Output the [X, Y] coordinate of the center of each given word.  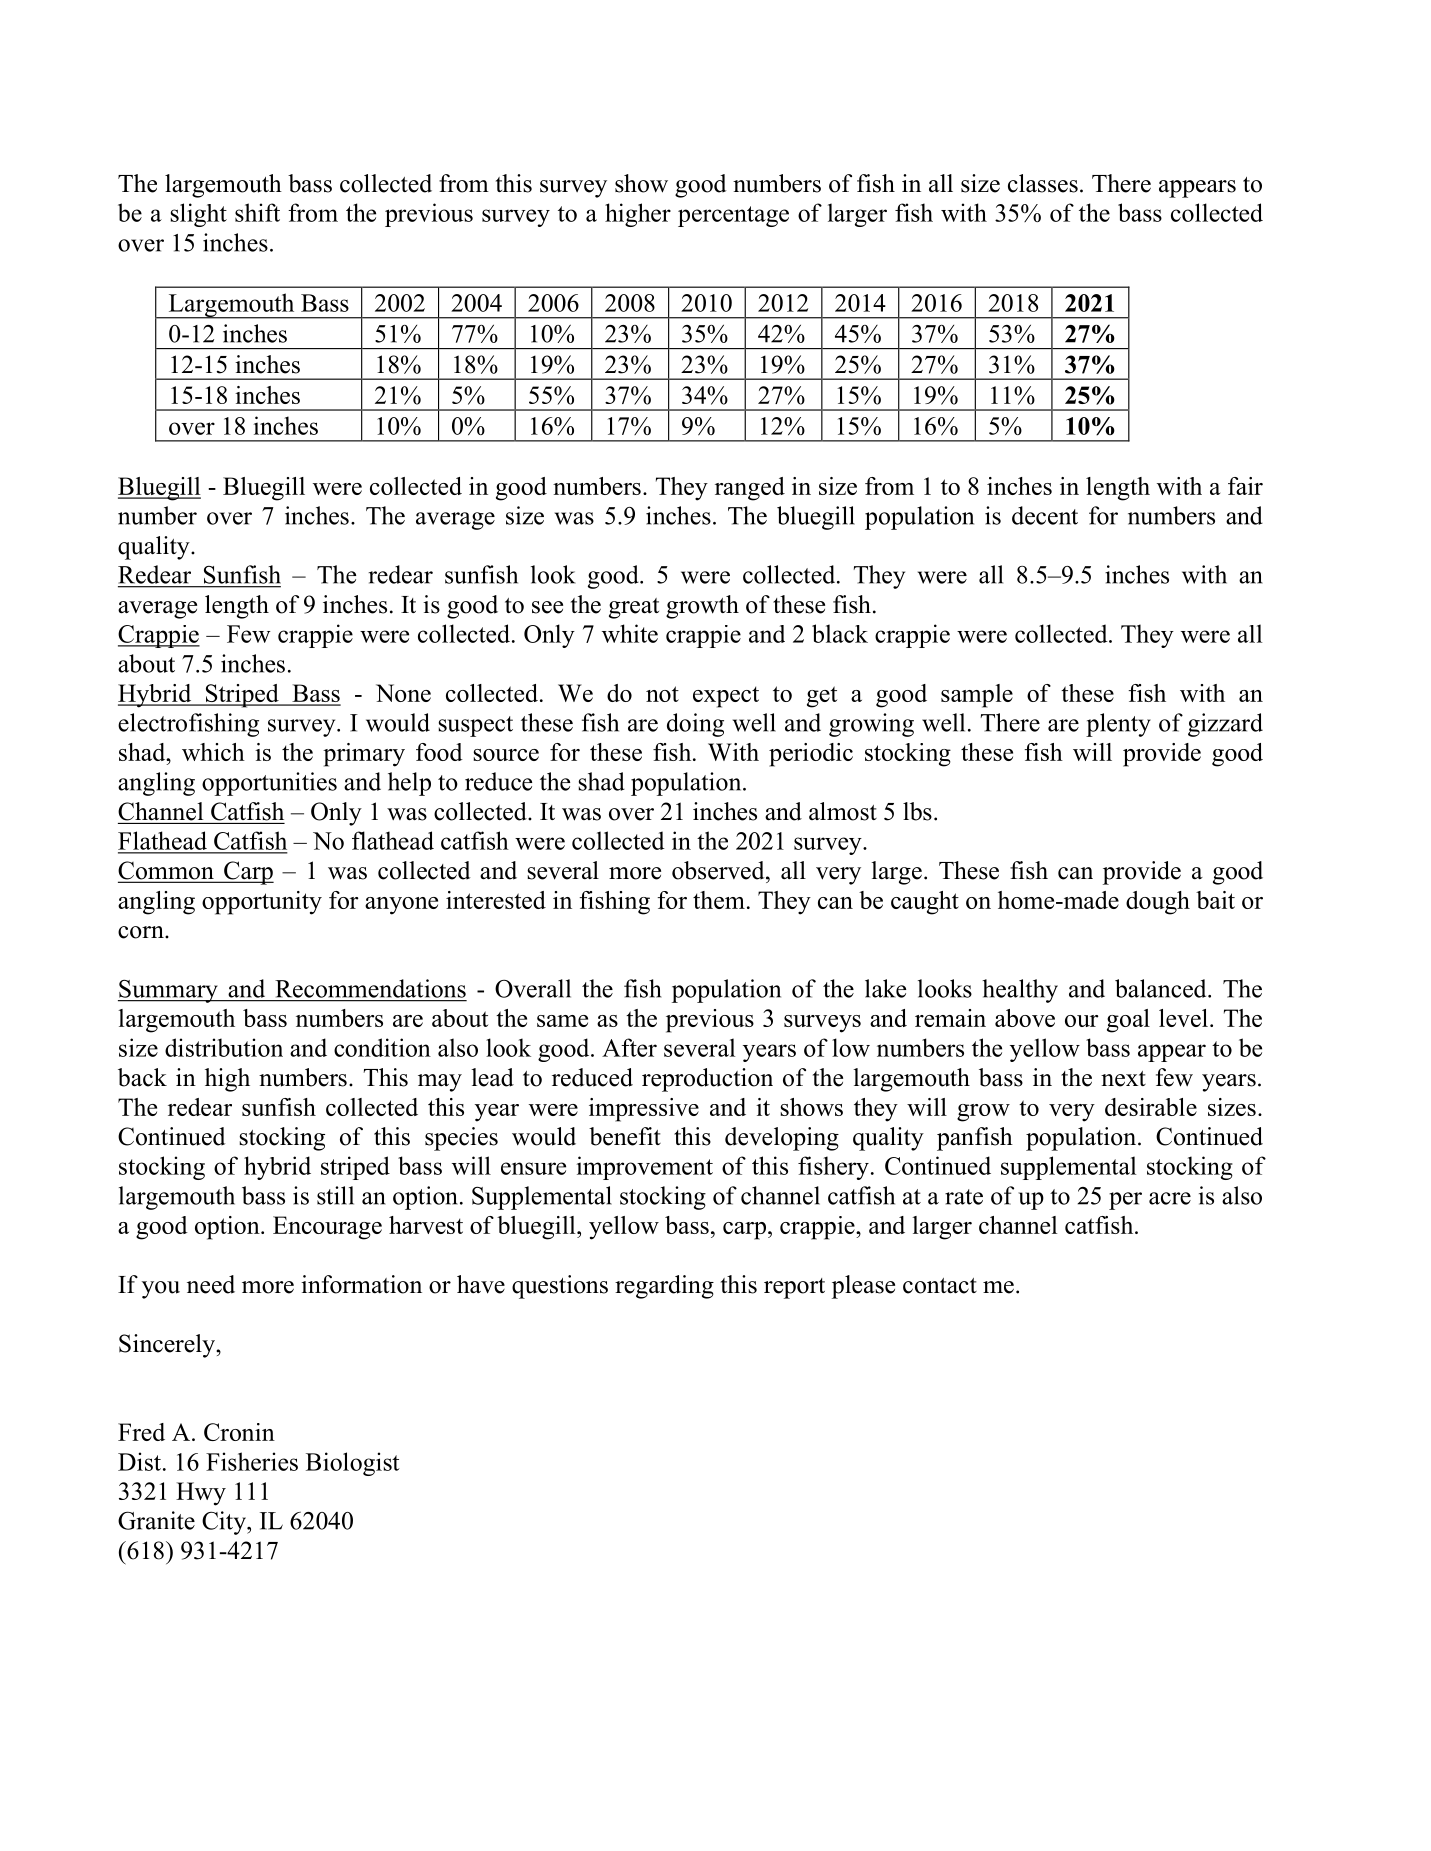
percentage [733, 216]
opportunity [262, 903]
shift [257, 212]
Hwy [201, 1494]
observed [719, 870]
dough [1158, 903]
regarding [664, 1287]
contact [940, 1286]
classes [1043, 183]
